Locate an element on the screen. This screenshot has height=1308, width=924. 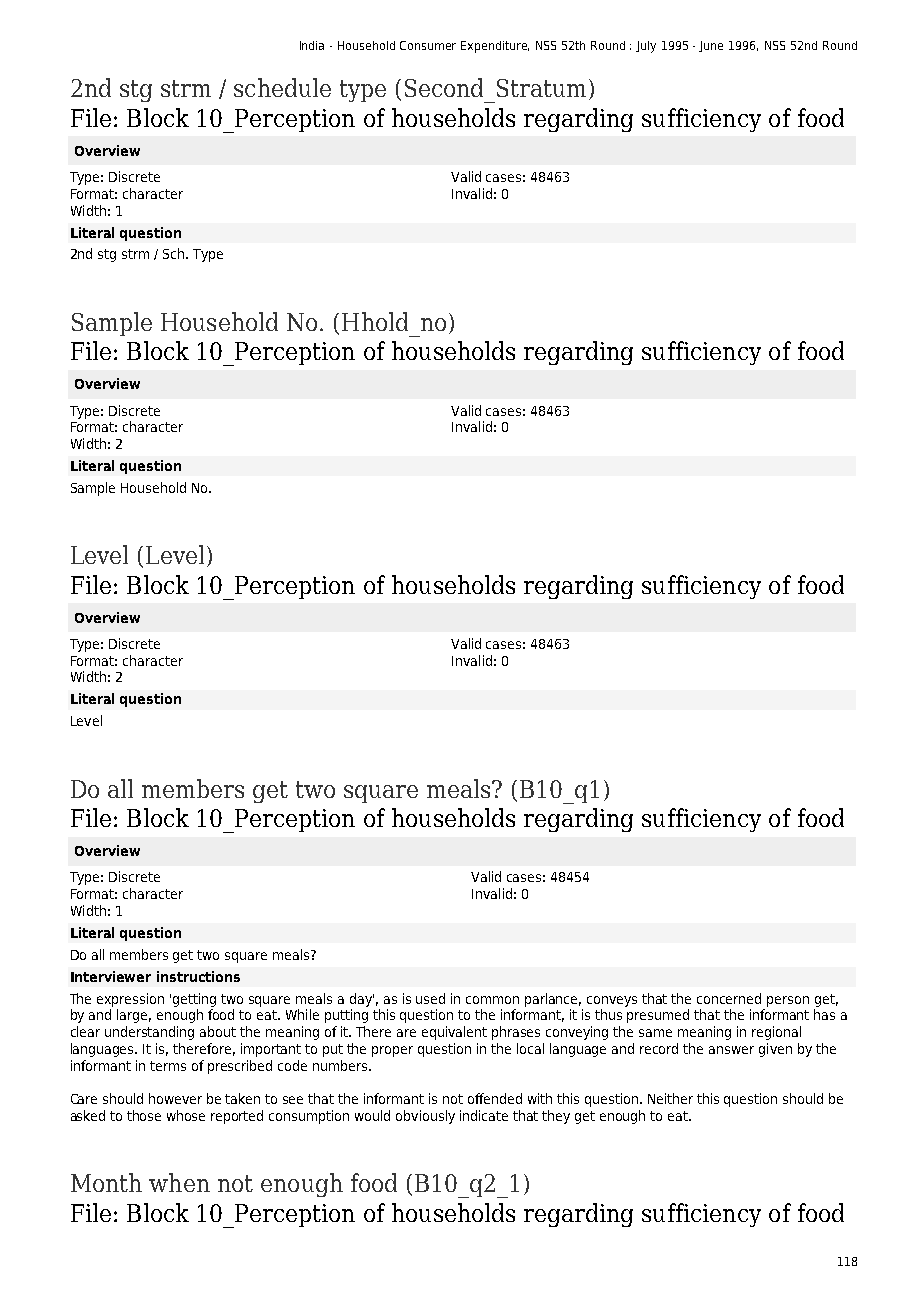
schedule is located at coordinates (282, 87).
